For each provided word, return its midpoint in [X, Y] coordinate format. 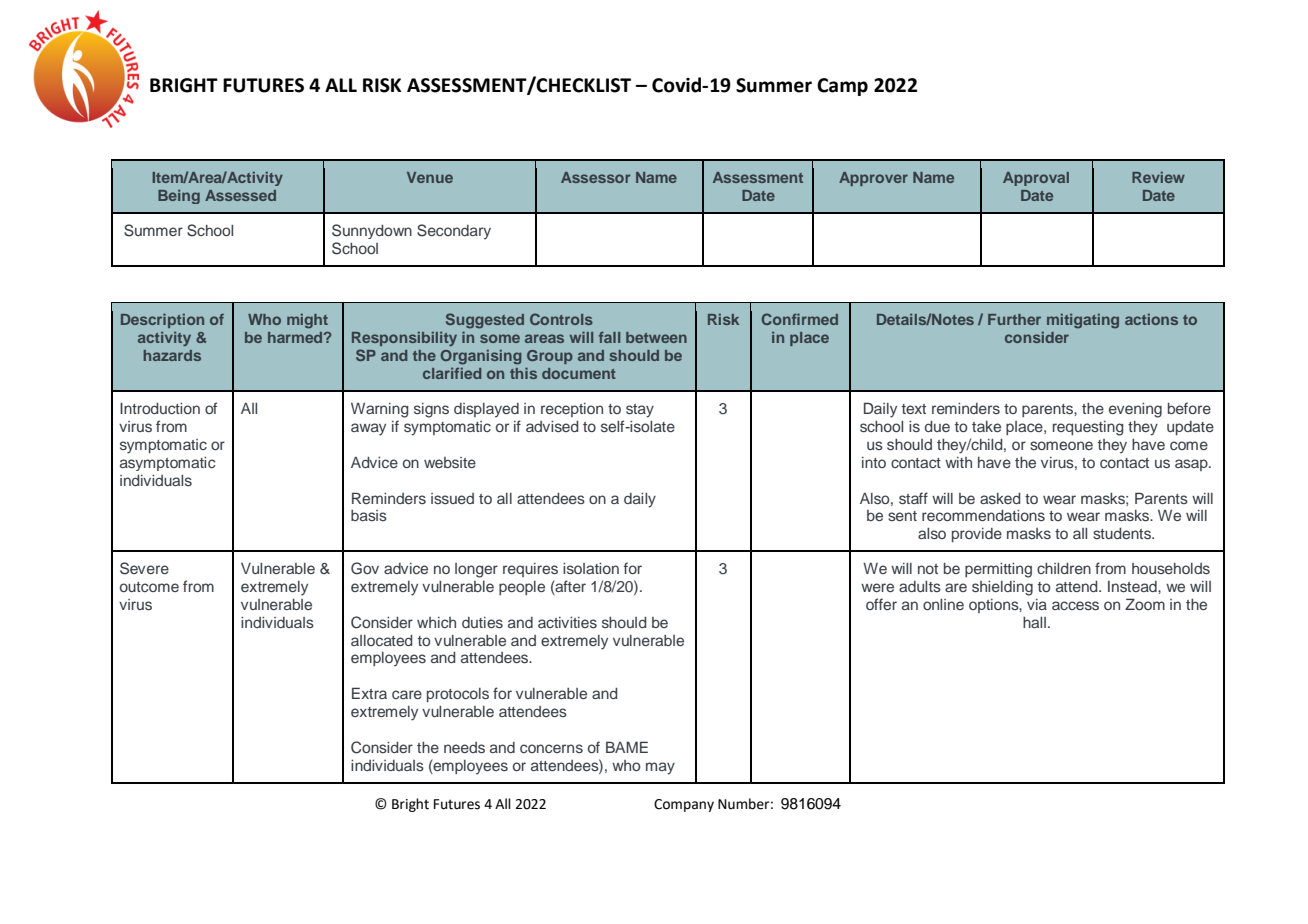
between [656, 337]
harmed [296, 337]
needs [464, 747]
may [660, 768]
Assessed [240, 195]
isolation [591, 568]
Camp [842, 87]
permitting [998, 570]
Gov [365, 568]
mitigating [1083, 321]
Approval [1036, 179]
